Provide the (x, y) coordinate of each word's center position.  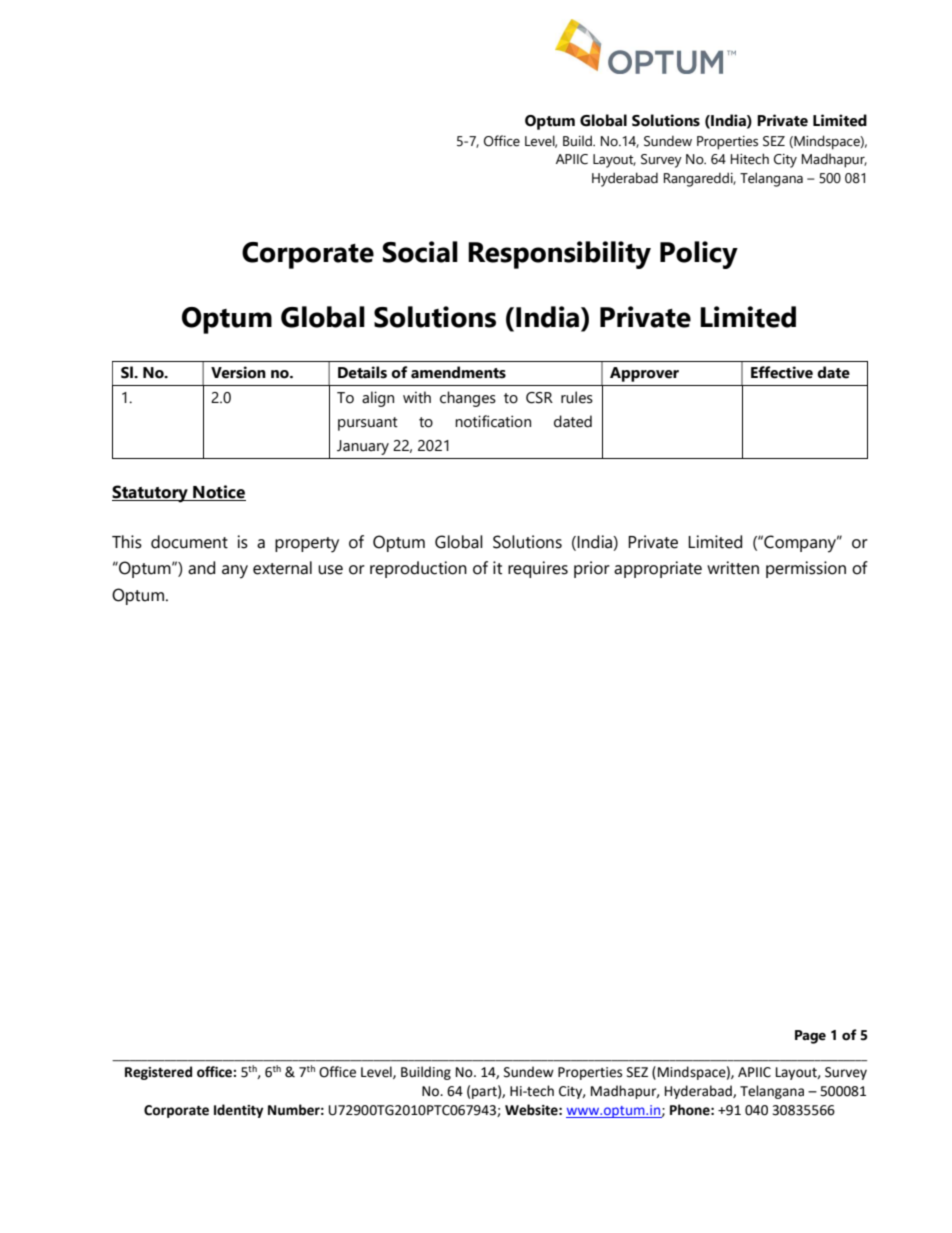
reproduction (418, 569)
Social (420, 252)
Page (810, 1037)
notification (493, 421)
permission (806, 569)
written (733, 568)
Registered (158, 1073)
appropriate (658, 569)
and (201, 568)
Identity (238, 1111)
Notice (218, 493)
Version (238, 372)
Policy (699, 255)
